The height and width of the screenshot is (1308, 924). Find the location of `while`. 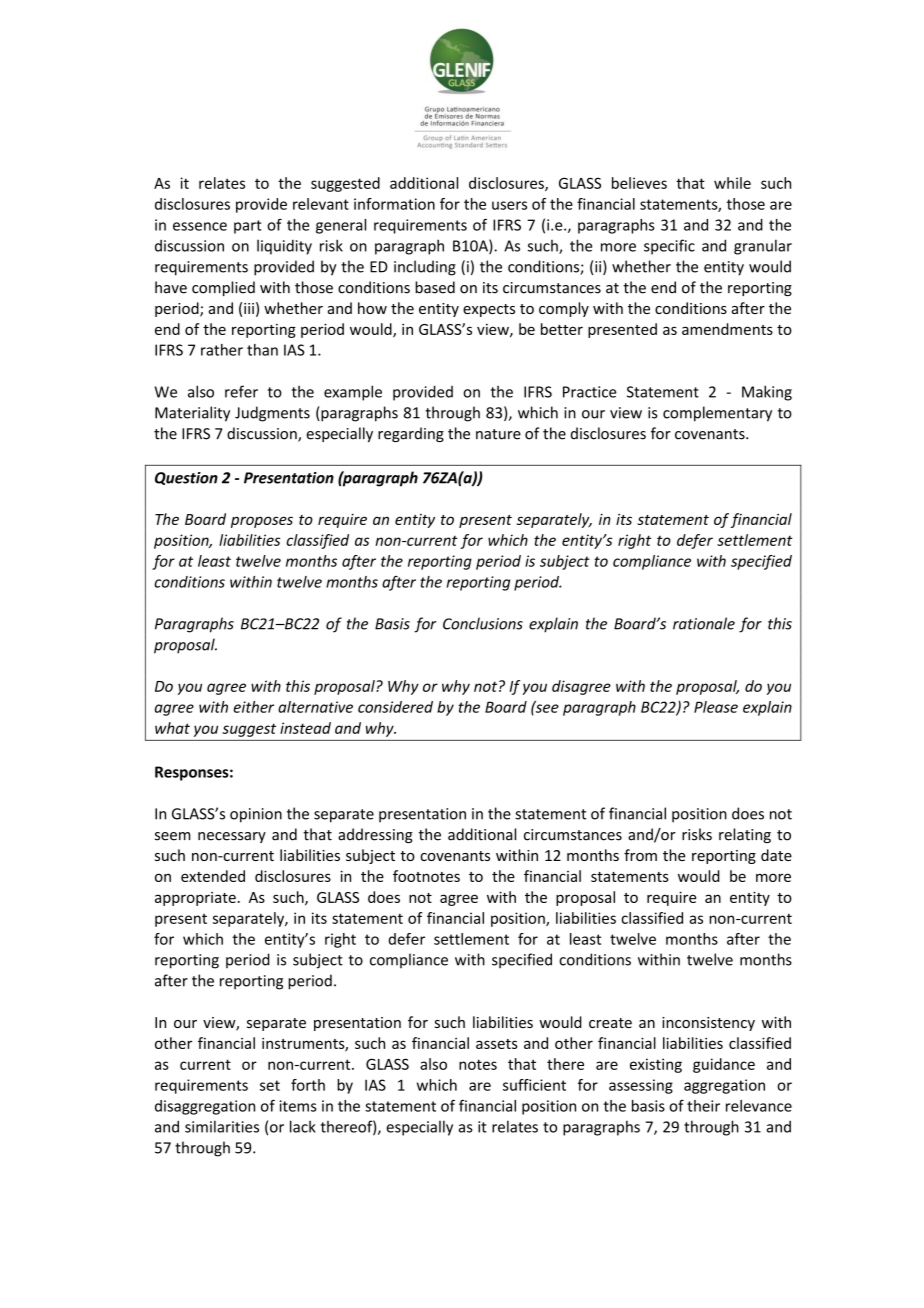

while is located at coordinates (732, 183).
